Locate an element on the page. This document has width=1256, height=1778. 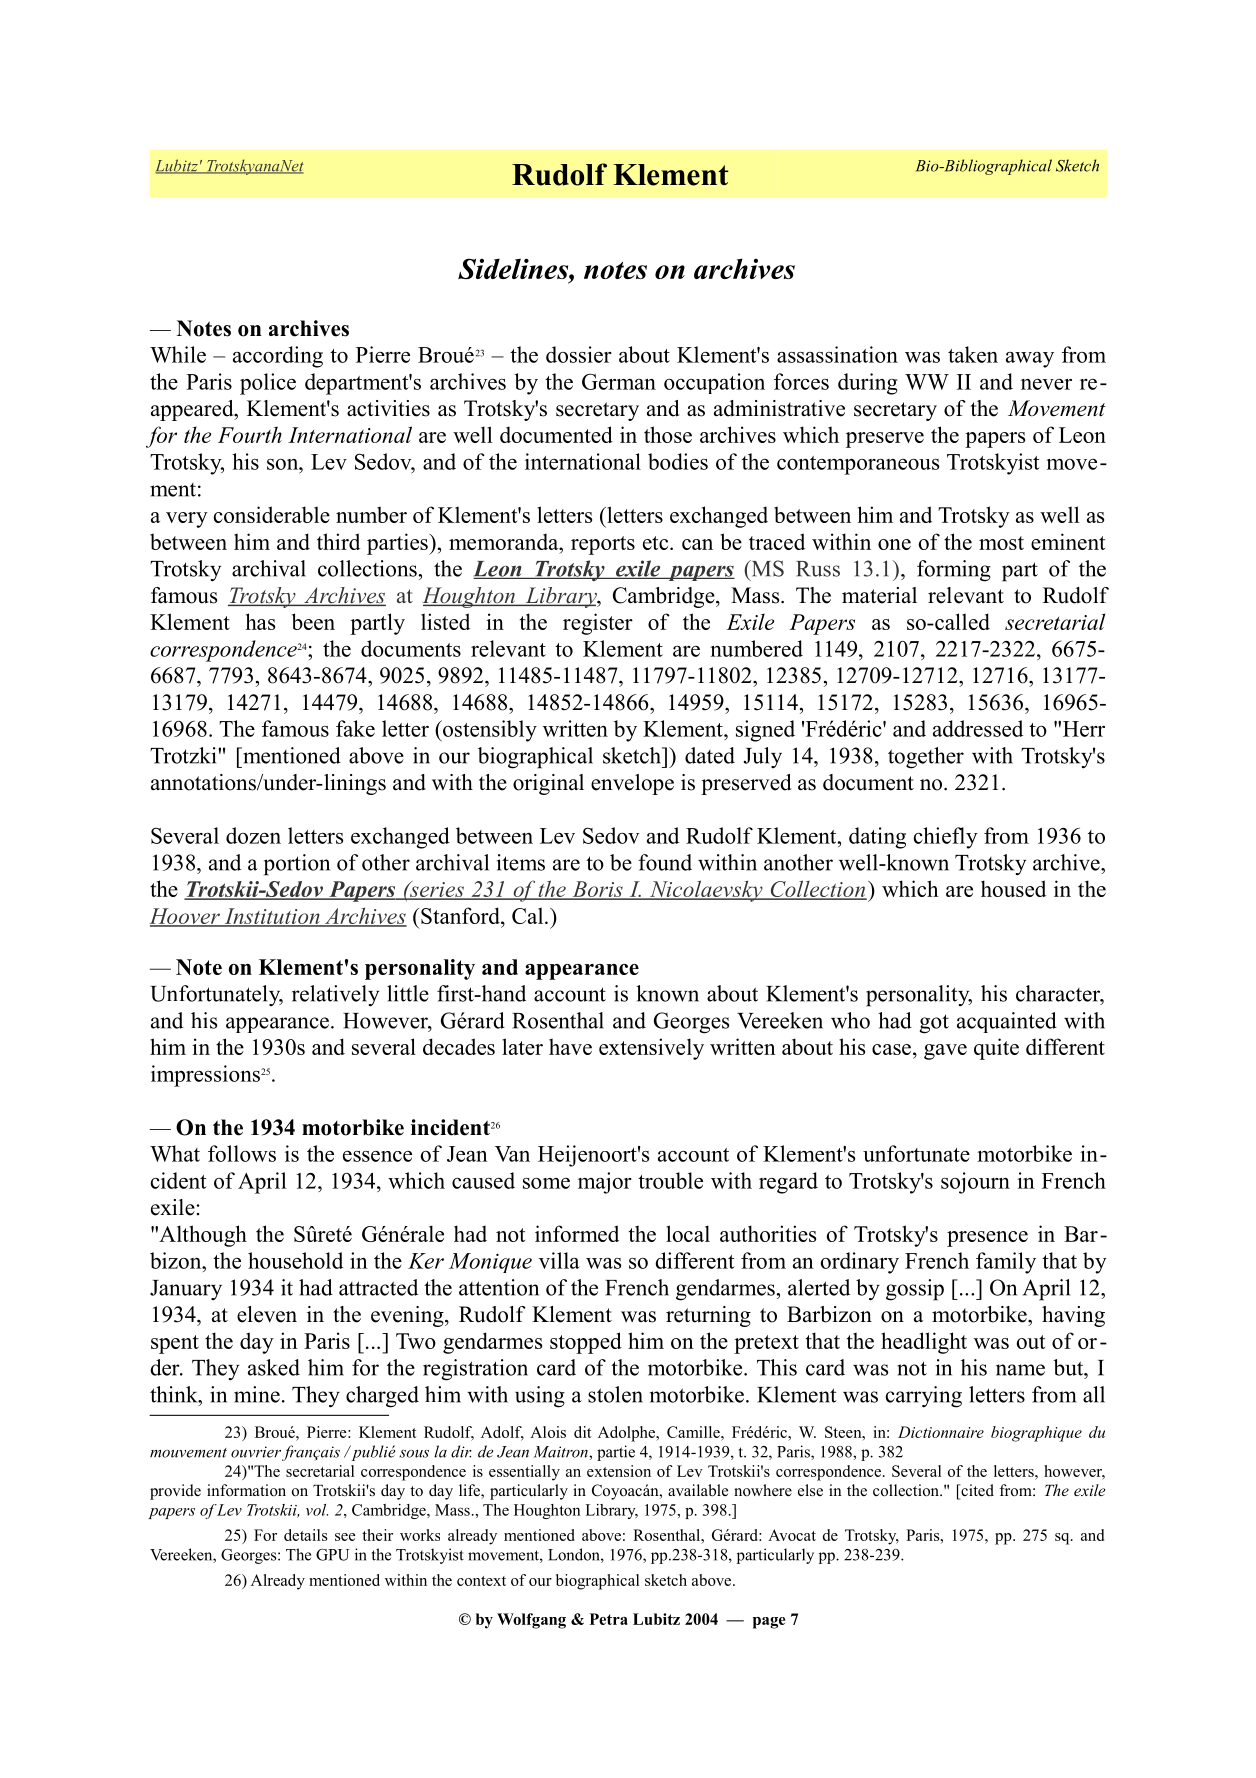
police is located at coordinates (268, 384).
